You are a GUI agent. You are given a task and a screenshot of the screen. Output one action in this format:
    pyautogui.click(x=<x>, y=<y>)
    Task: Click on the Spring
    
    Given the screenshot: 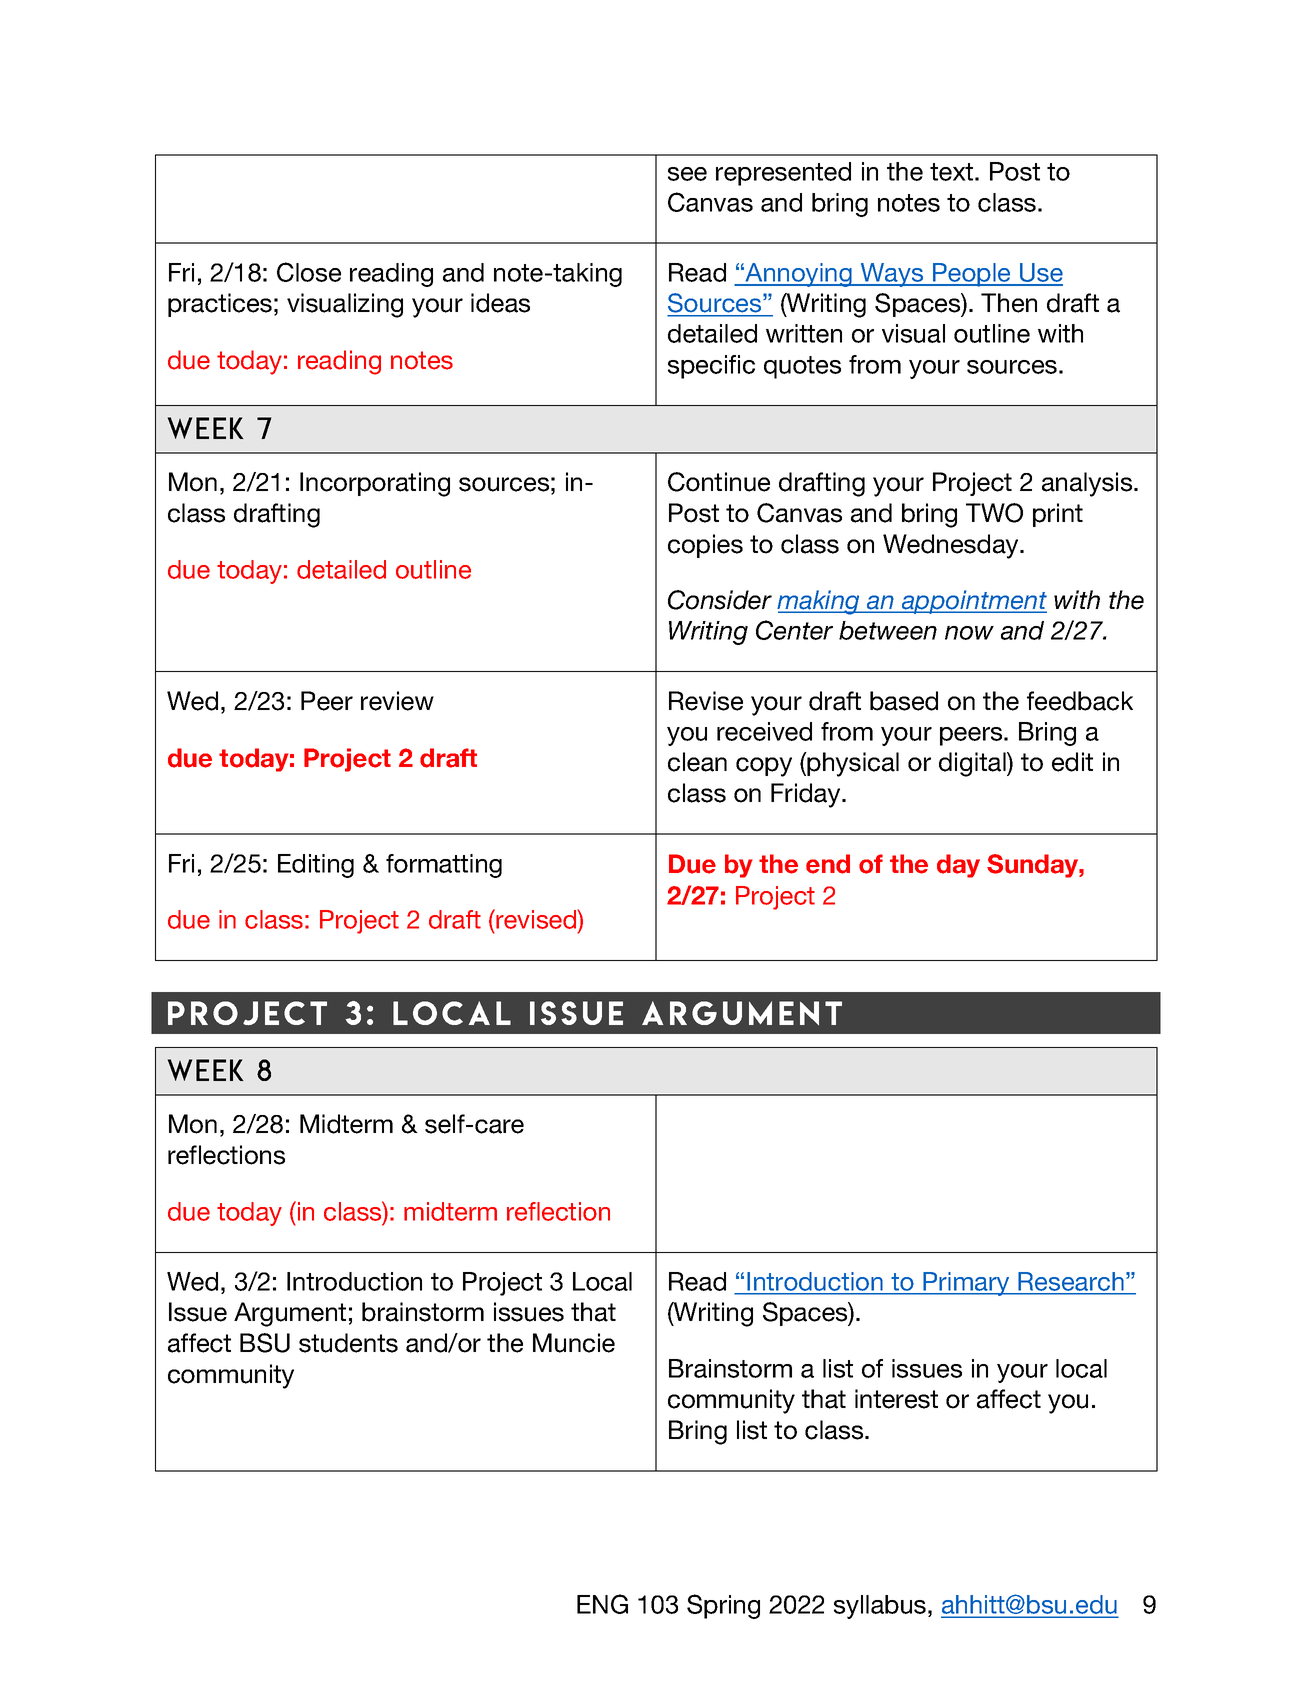 What is the action you would take?
    pyautogui.click(x=723, y=1606)
